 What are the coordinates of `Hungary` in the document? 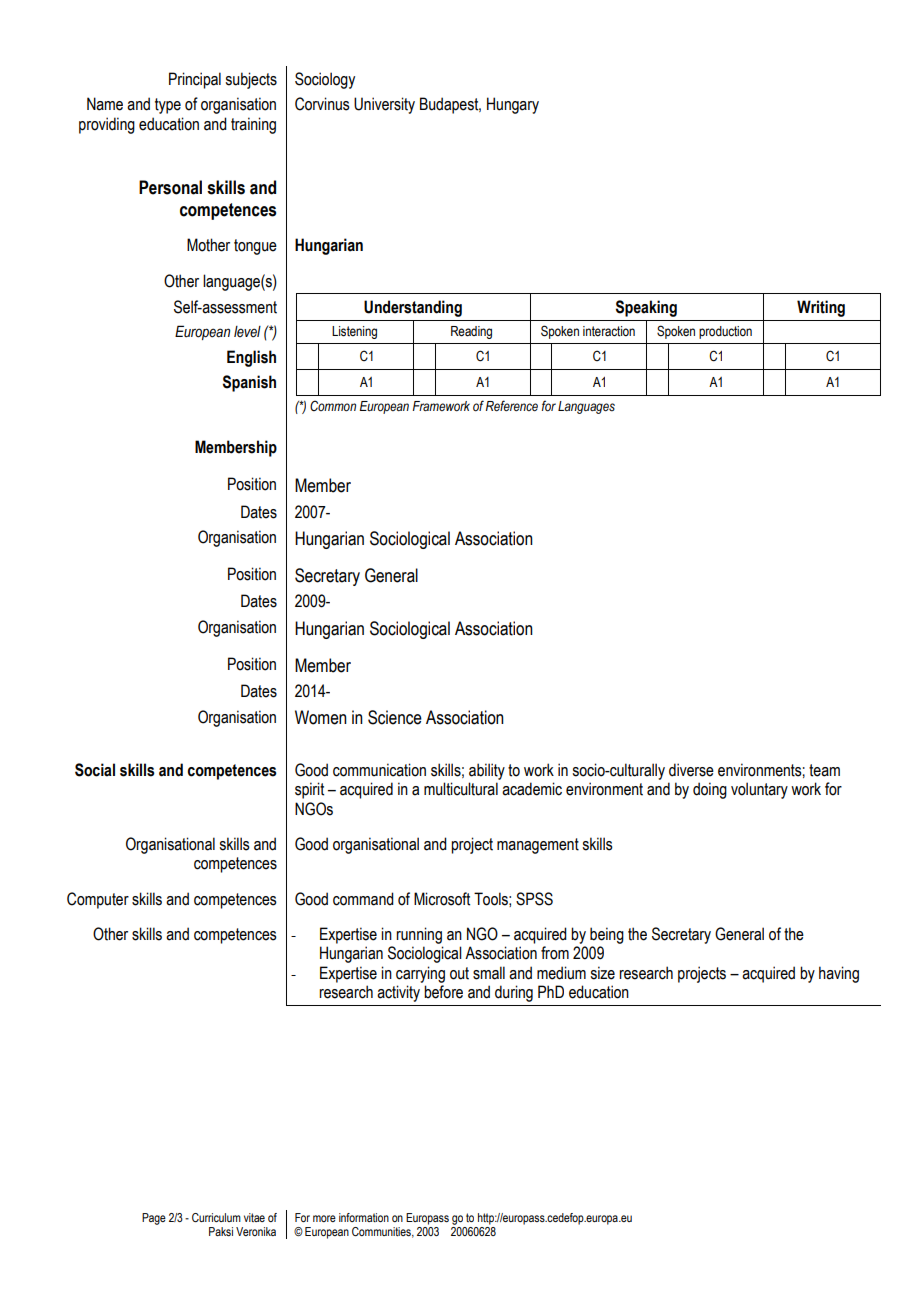 It's located at (513, 105).
